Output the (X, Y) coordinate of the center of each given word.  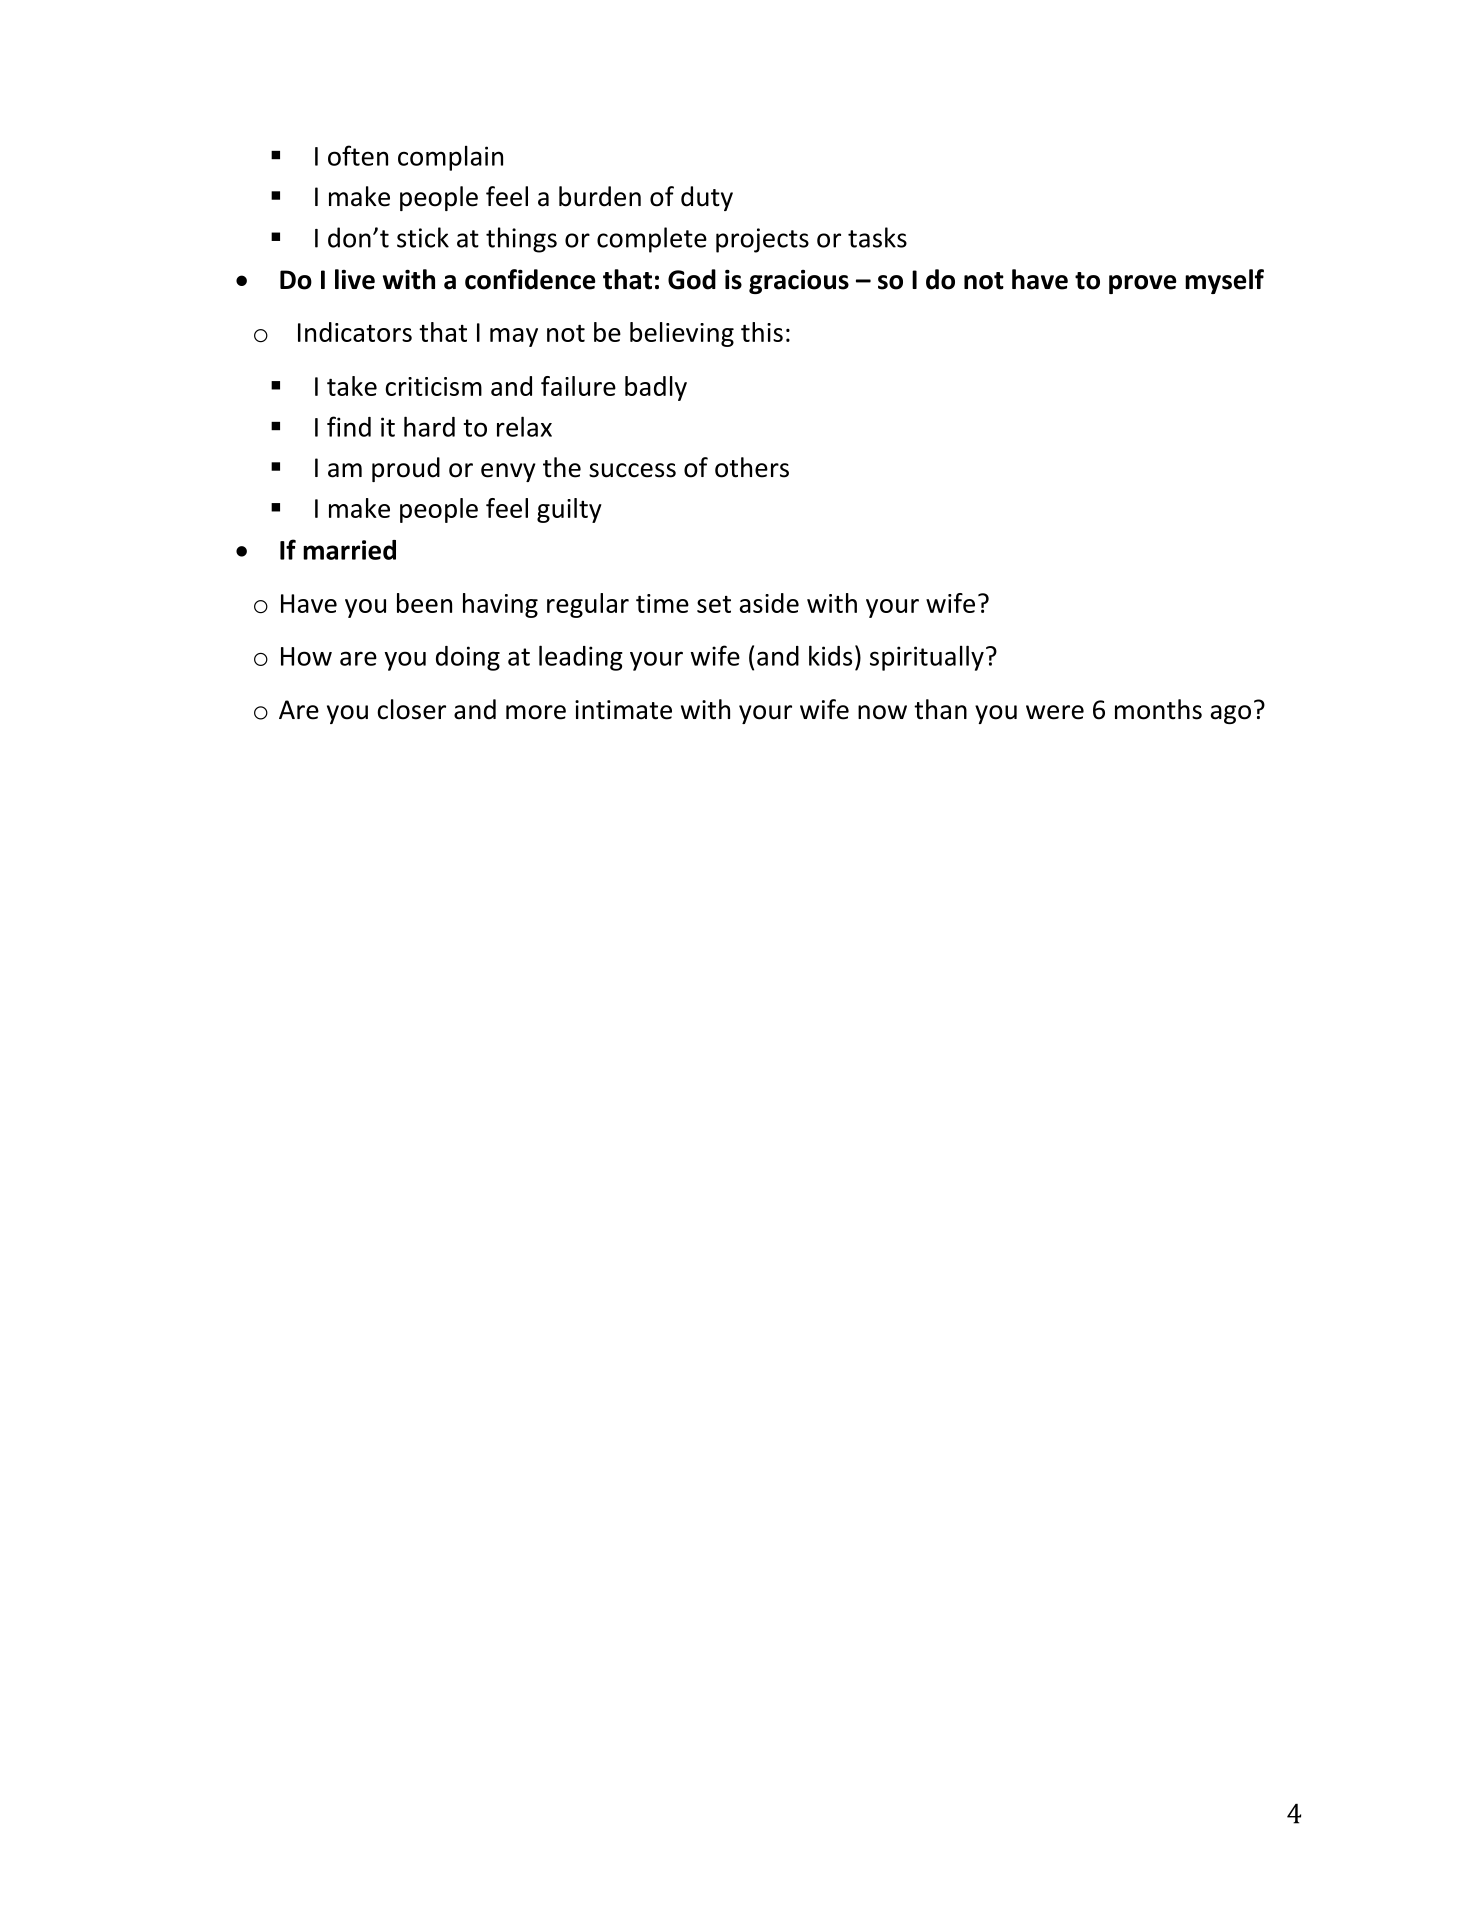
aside (769, 603)
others (752, 467)
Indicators (355, 332)
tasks (877, 237)
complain (450, 158)
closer (411, 709)
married (349, 550)
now (882, 712)
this (762, 332)
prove (1143, 284)
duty (707, 198)
